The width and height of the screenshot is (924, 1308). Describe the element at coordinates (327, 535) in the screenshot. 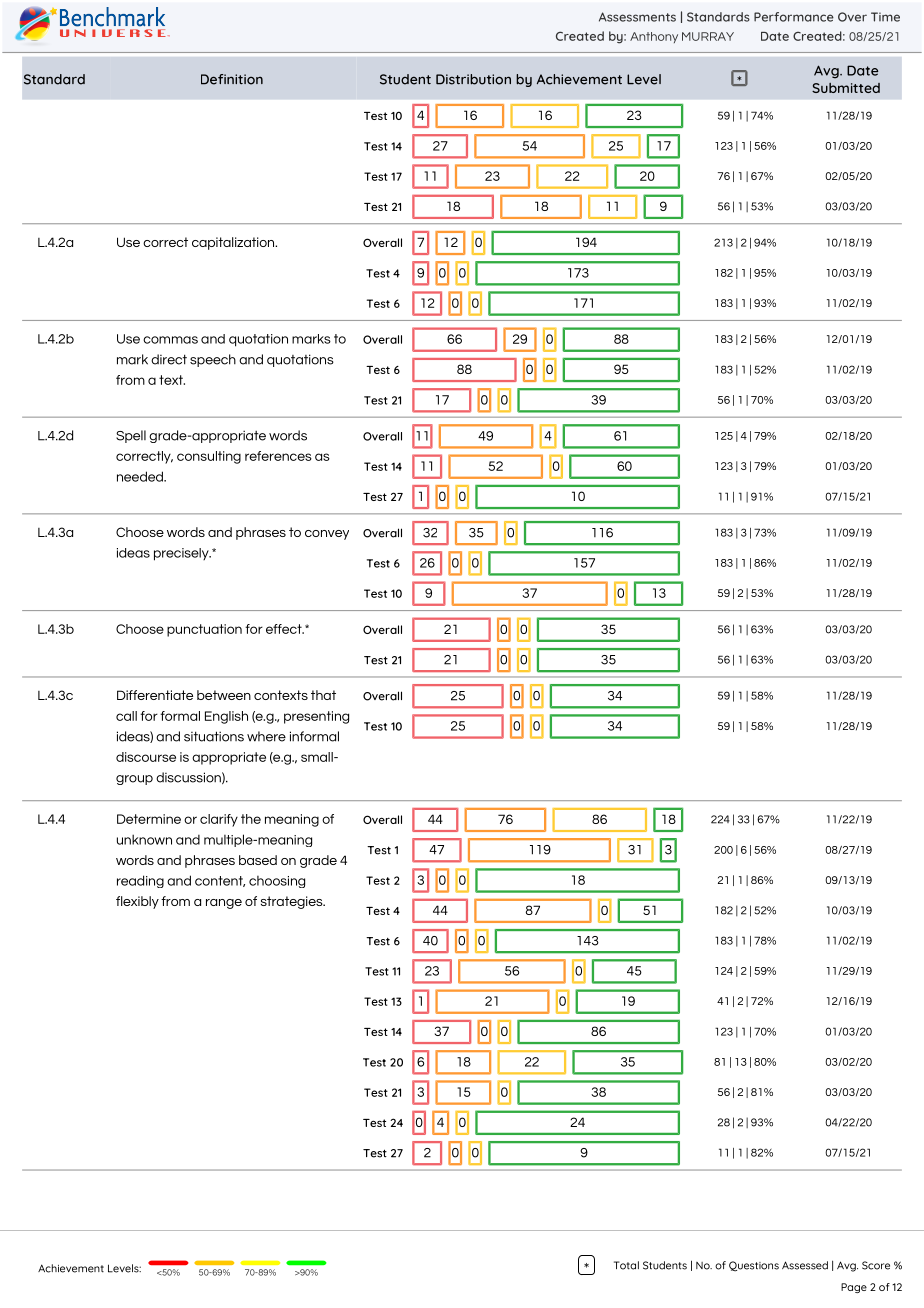

I see `convey` at that location.
